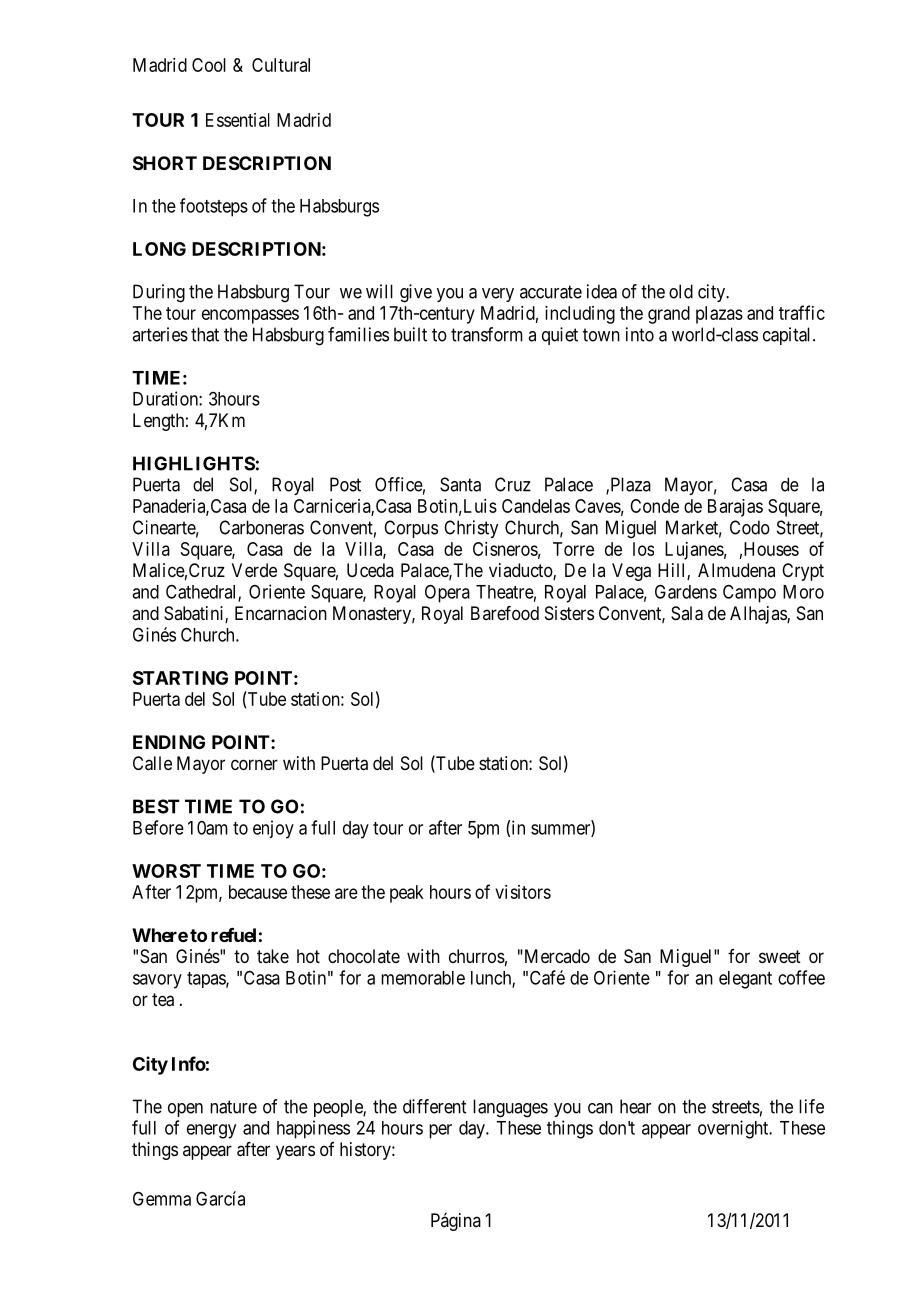 This page has width=924, height=1308. I want to click on enjoy, so click(273, 829).
